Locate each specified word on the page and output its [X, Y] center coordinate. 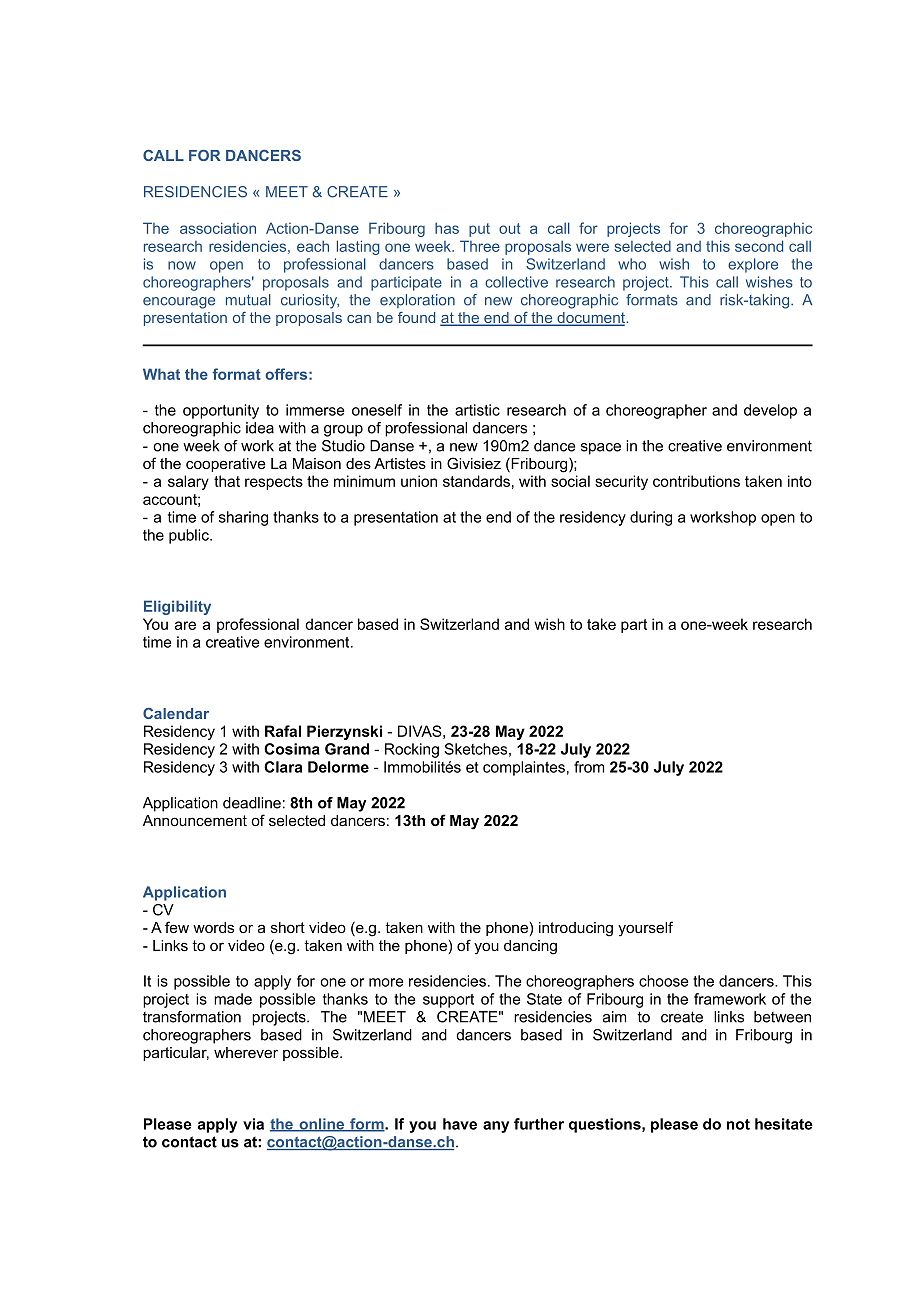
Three [480, 246]
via [253, 1124]
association [218, 228]
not [738, 1124]
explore [753, 265]
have [460, 1124]
